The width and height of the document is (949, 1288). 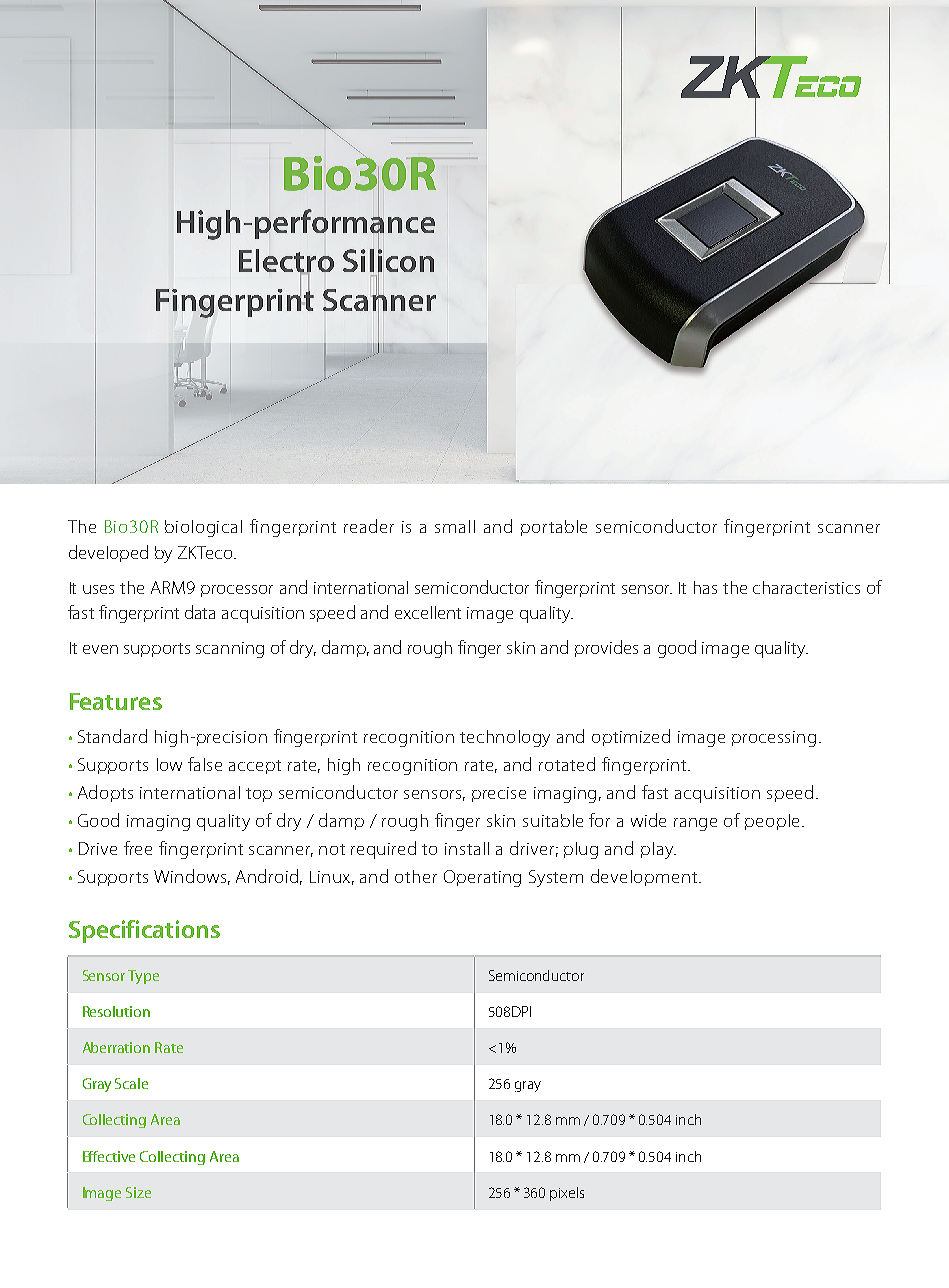 What do you see at coordinates (203, 528) in the document?
I see `biological` at bounding box center [203, 528].
